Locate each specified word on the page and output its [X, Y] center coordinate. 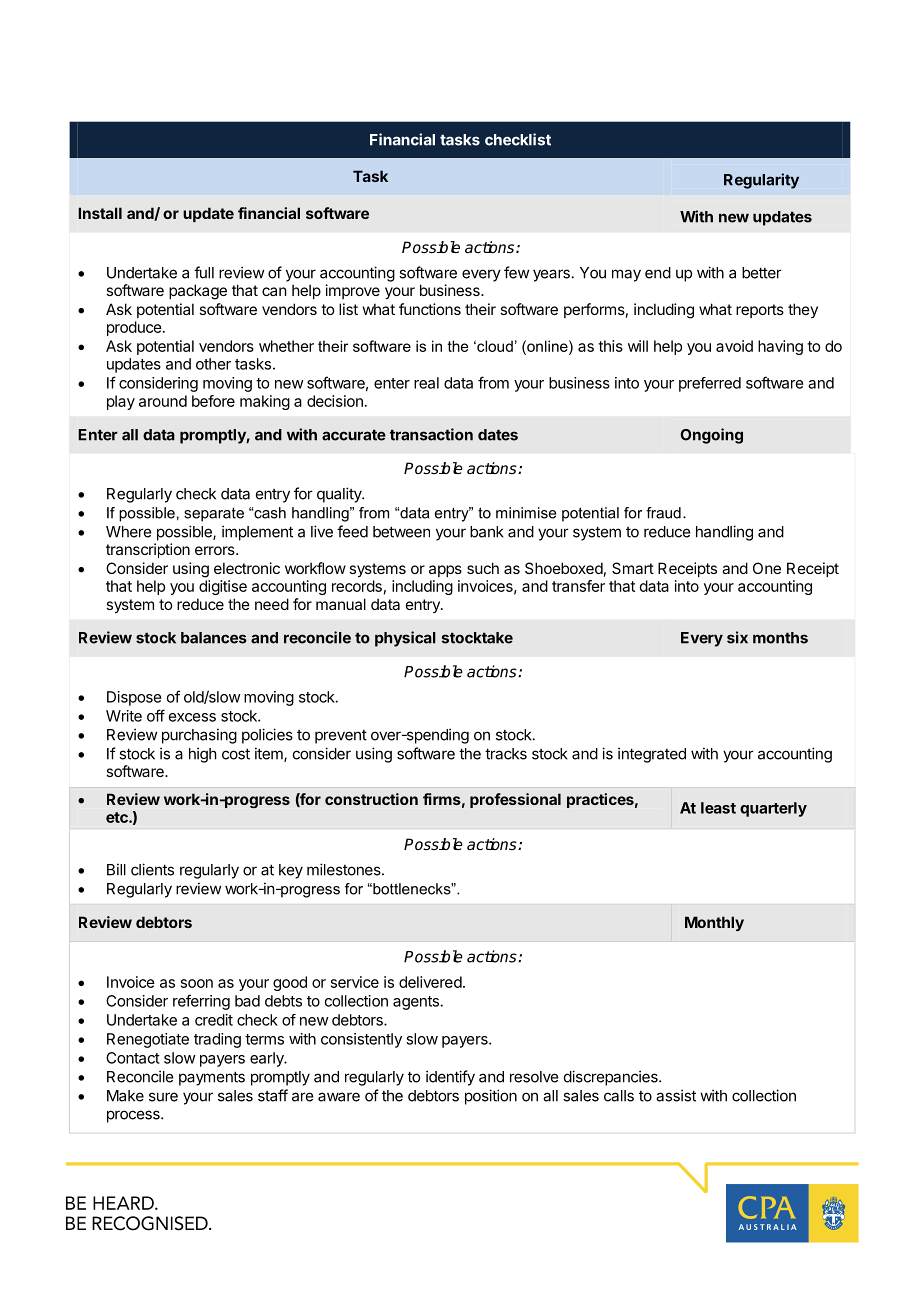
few [516, 272]
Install [100, 213]
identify [450, 1078]
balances [214, 638]
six [737, 637]
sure [163, 1097]
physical [405, 639]
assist [676, 1095]
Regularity [761, 181]
